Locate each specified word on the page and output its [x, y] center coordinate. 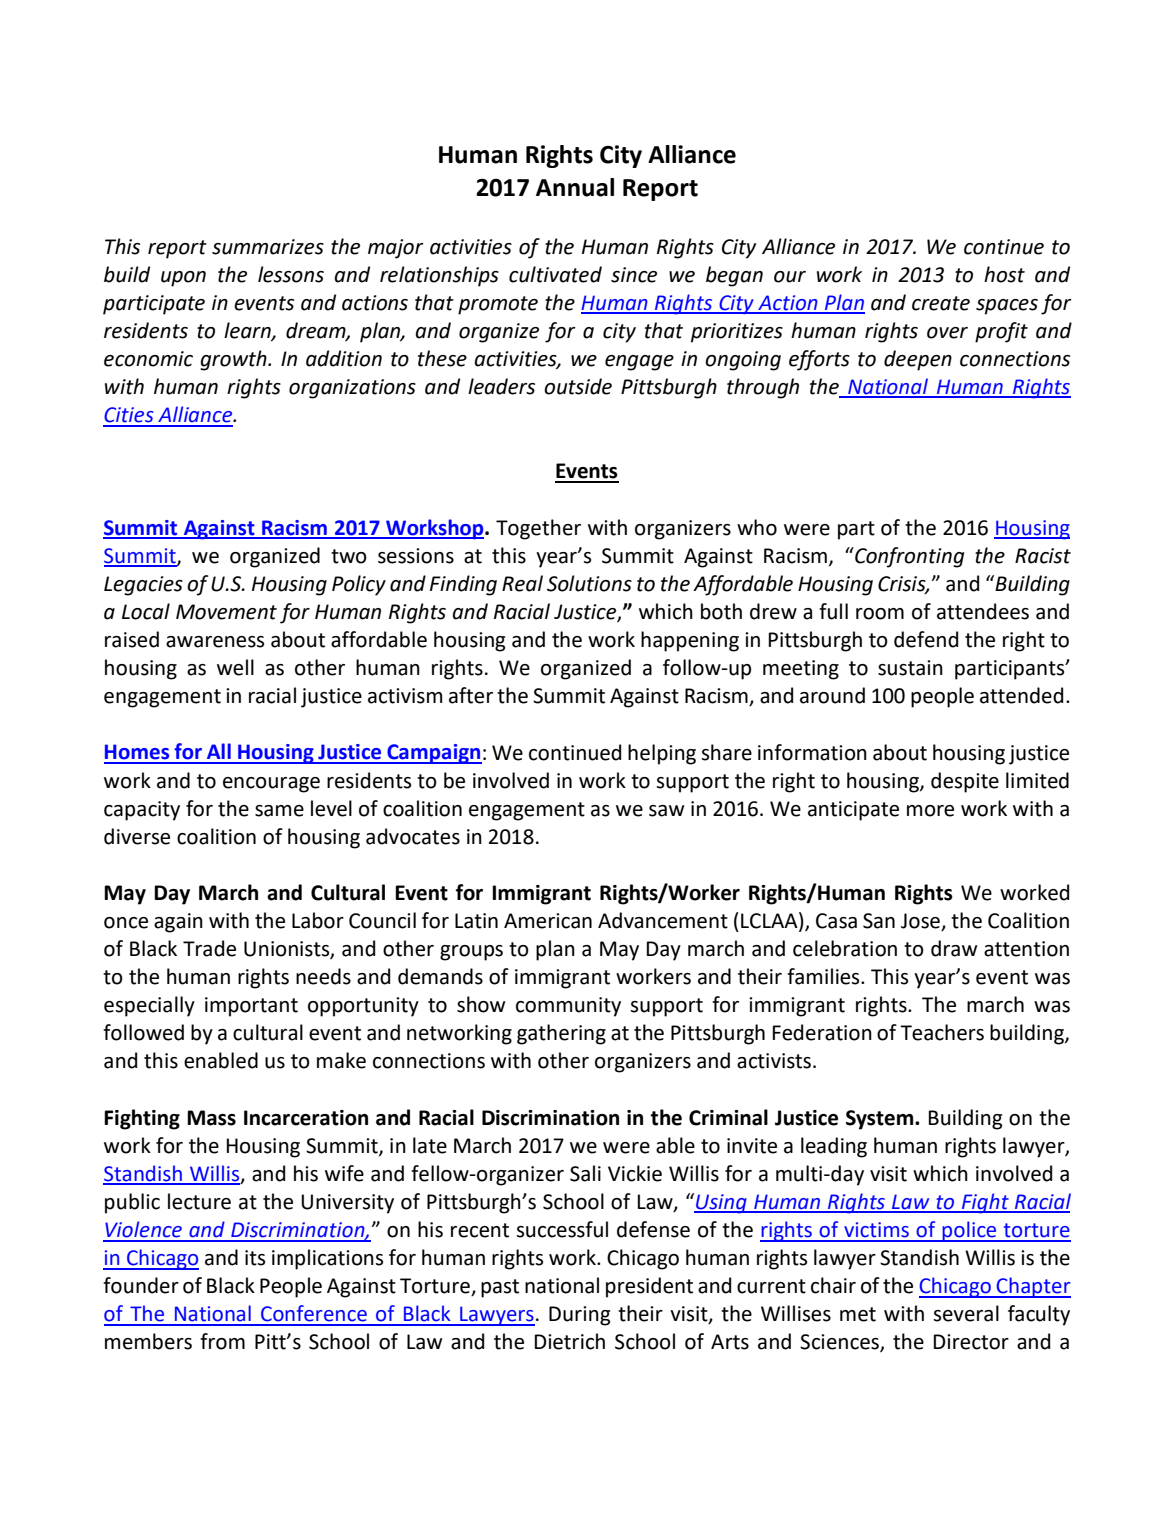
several [966, 1313]
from [222, 1341]
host [1004, 274]
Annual [575, 187]
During [579, 1316]
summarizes [268, 247]
